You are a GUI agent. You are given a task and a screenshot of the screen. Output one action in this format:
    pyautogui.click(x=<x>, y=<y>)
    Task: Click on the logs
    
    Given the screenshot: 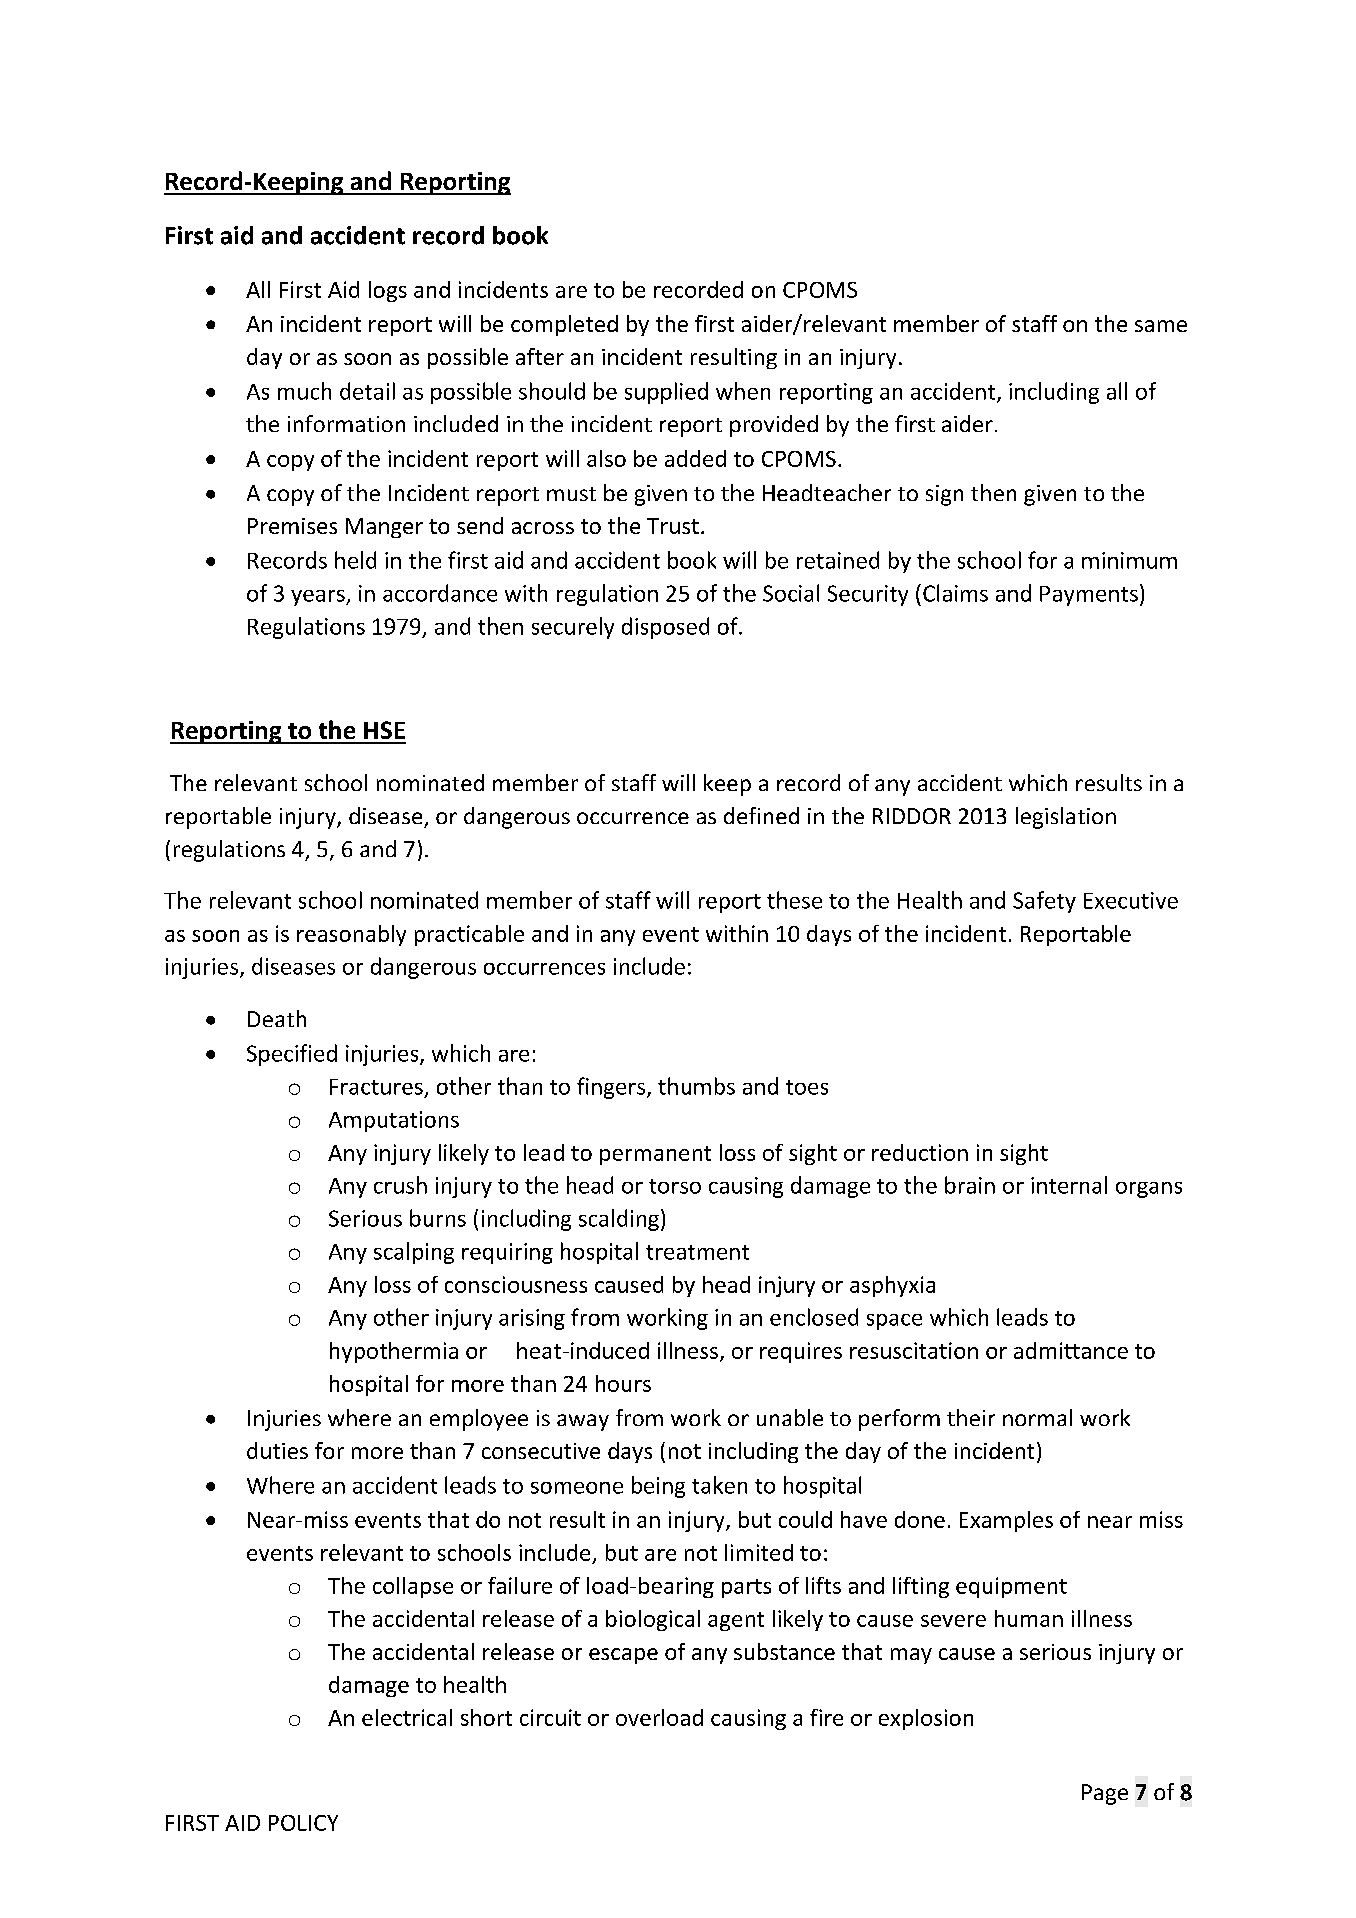 What is the action you would take?
    pyautogui.click(x=388, y=291)
